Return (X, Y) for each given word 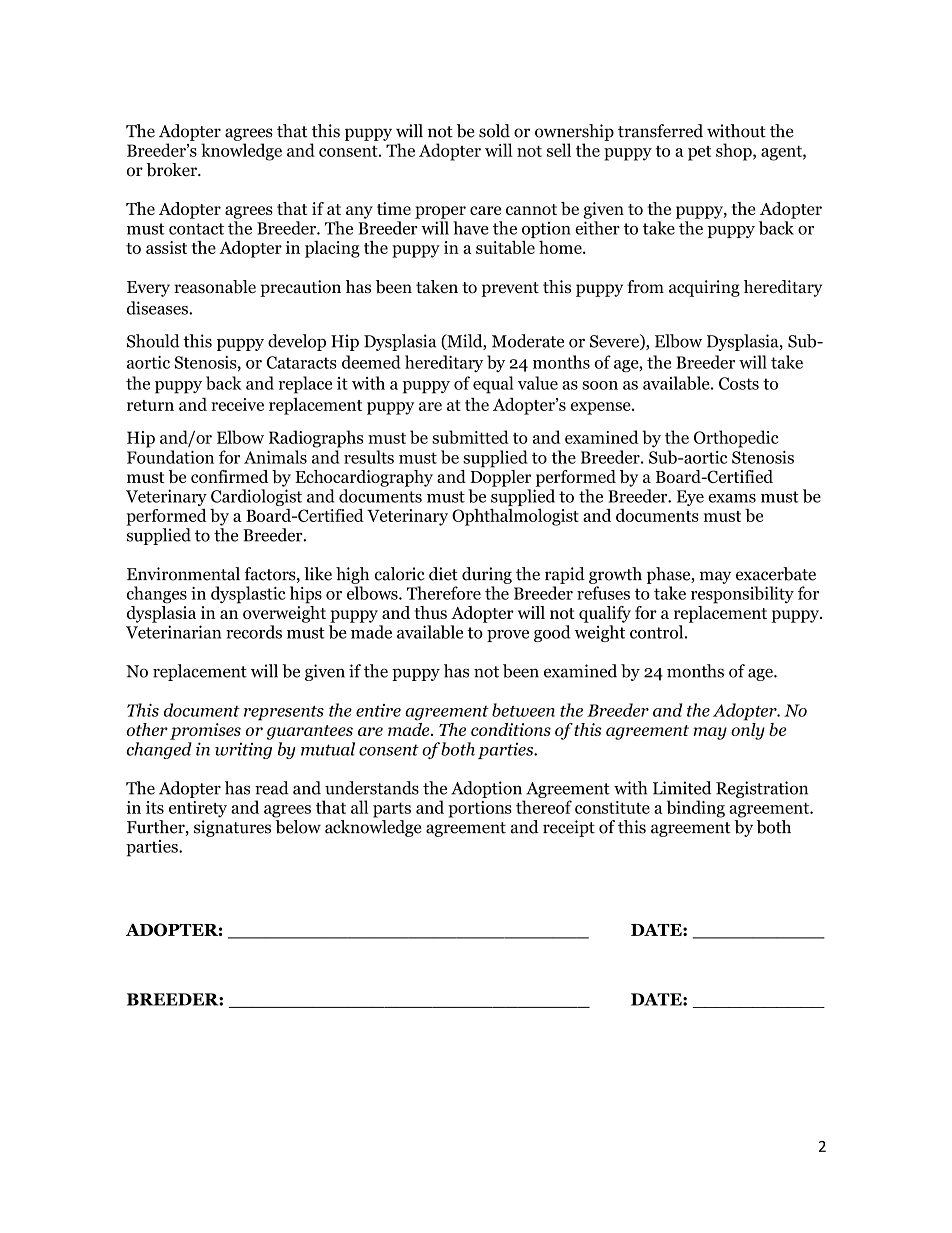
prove (508, 636)
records (254, 632)
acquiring (704, 288)
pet (699, 153)
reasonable (215, 287)
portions (480, 809)
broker (172, 170)
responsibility (742, 595)
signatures (232, 828)
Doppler (500, 477)
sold (494, 131)
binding (696, 809)
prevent (510, 289)
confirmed (229, 476)
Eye (690, 498)
